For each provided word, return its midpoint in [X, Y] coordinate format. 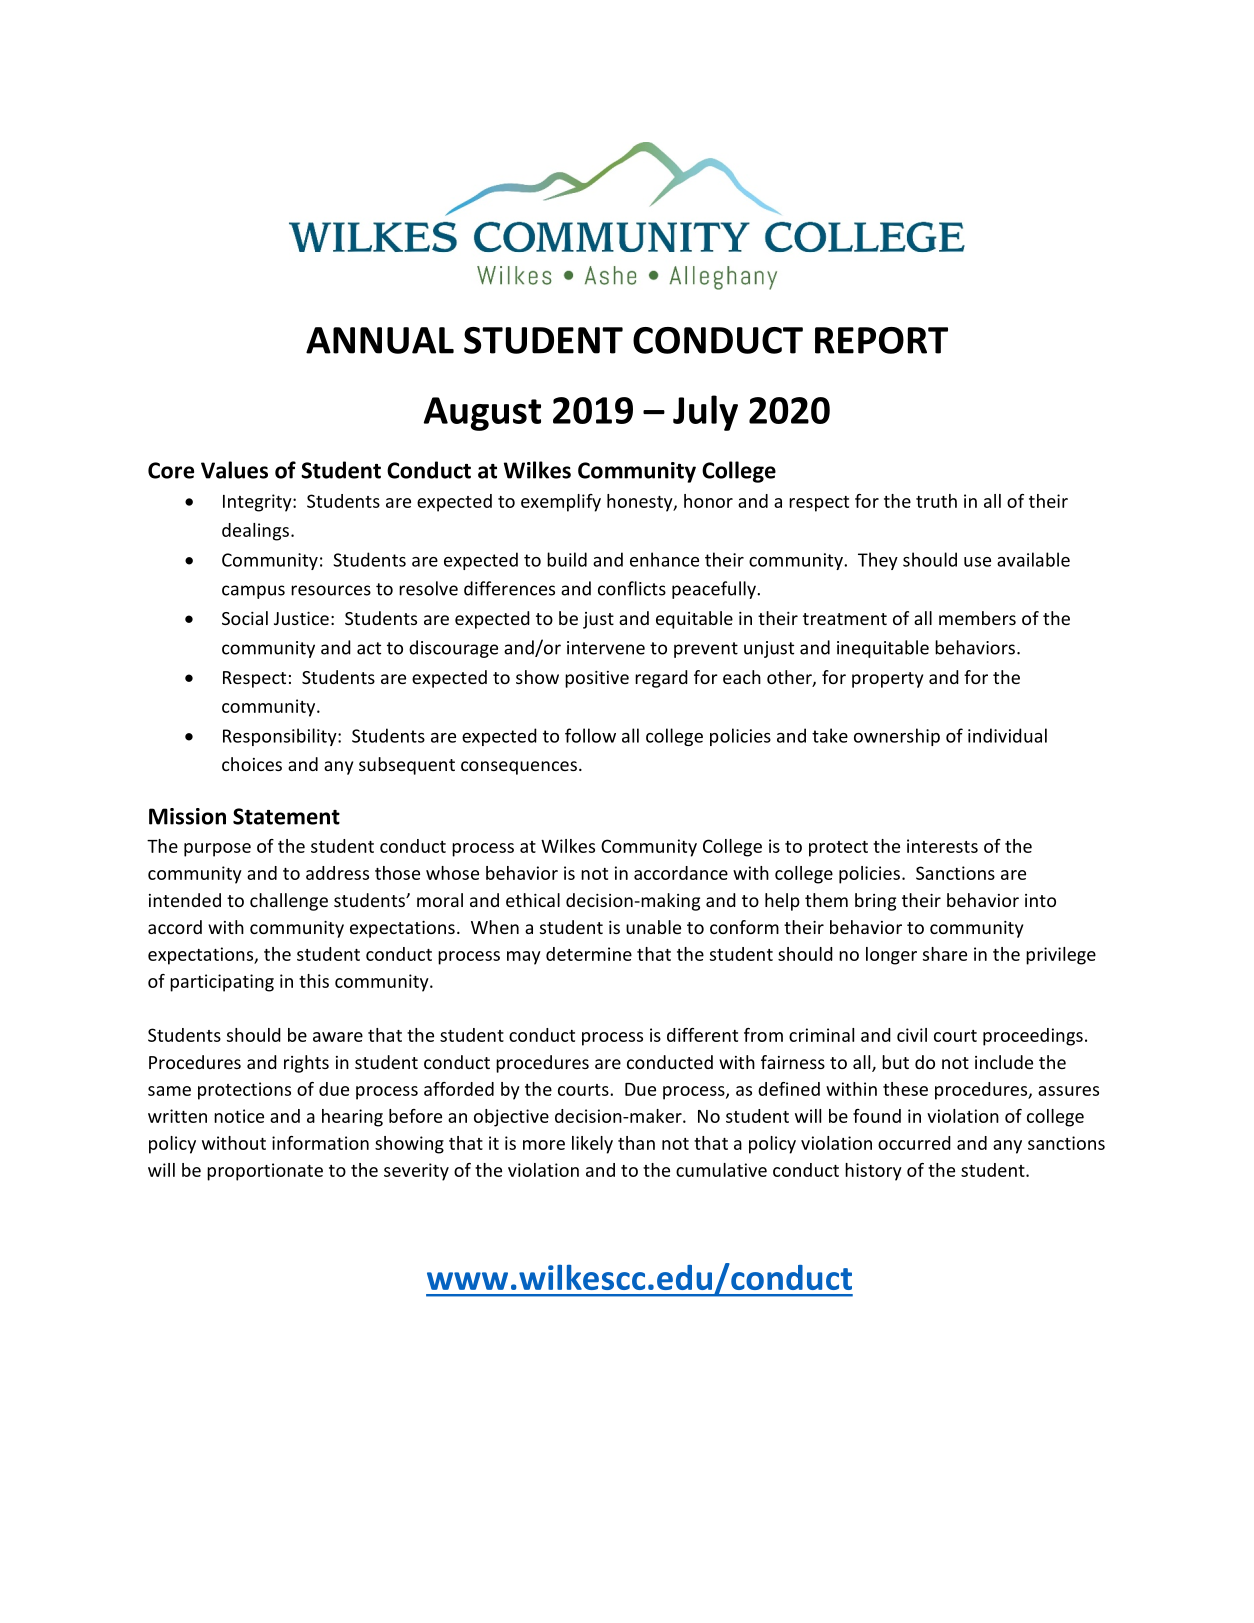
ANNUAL [380, 340]
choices [252, 764]
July [705, 413]
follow [590, 735]
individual [1007, 735]
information [320, 1143]
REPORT [881, 340]
